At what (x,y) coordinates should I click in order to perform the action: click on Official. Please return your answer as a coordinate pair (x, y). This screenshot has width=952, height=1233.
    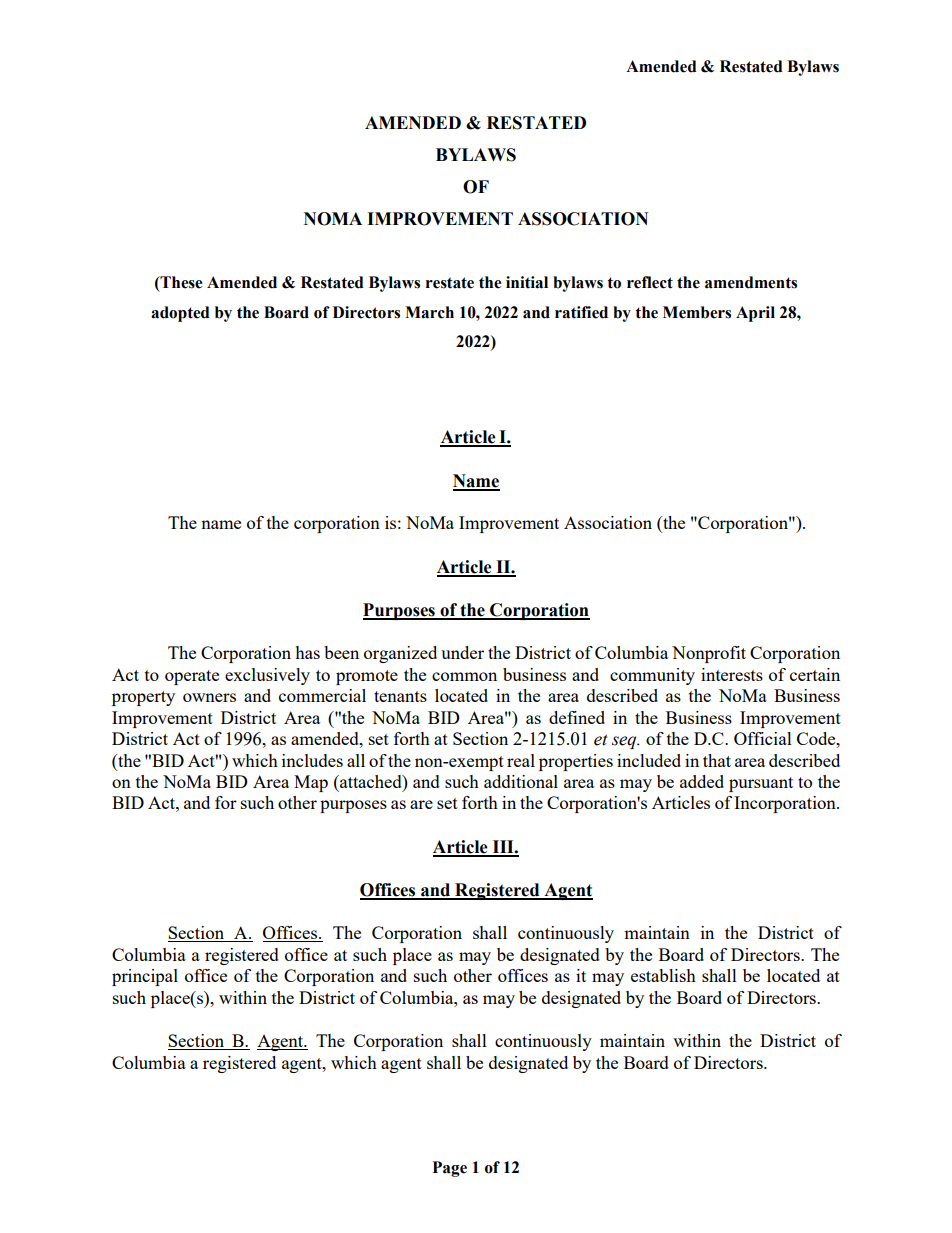
    Looking at the image, I should click on (763, 738).
